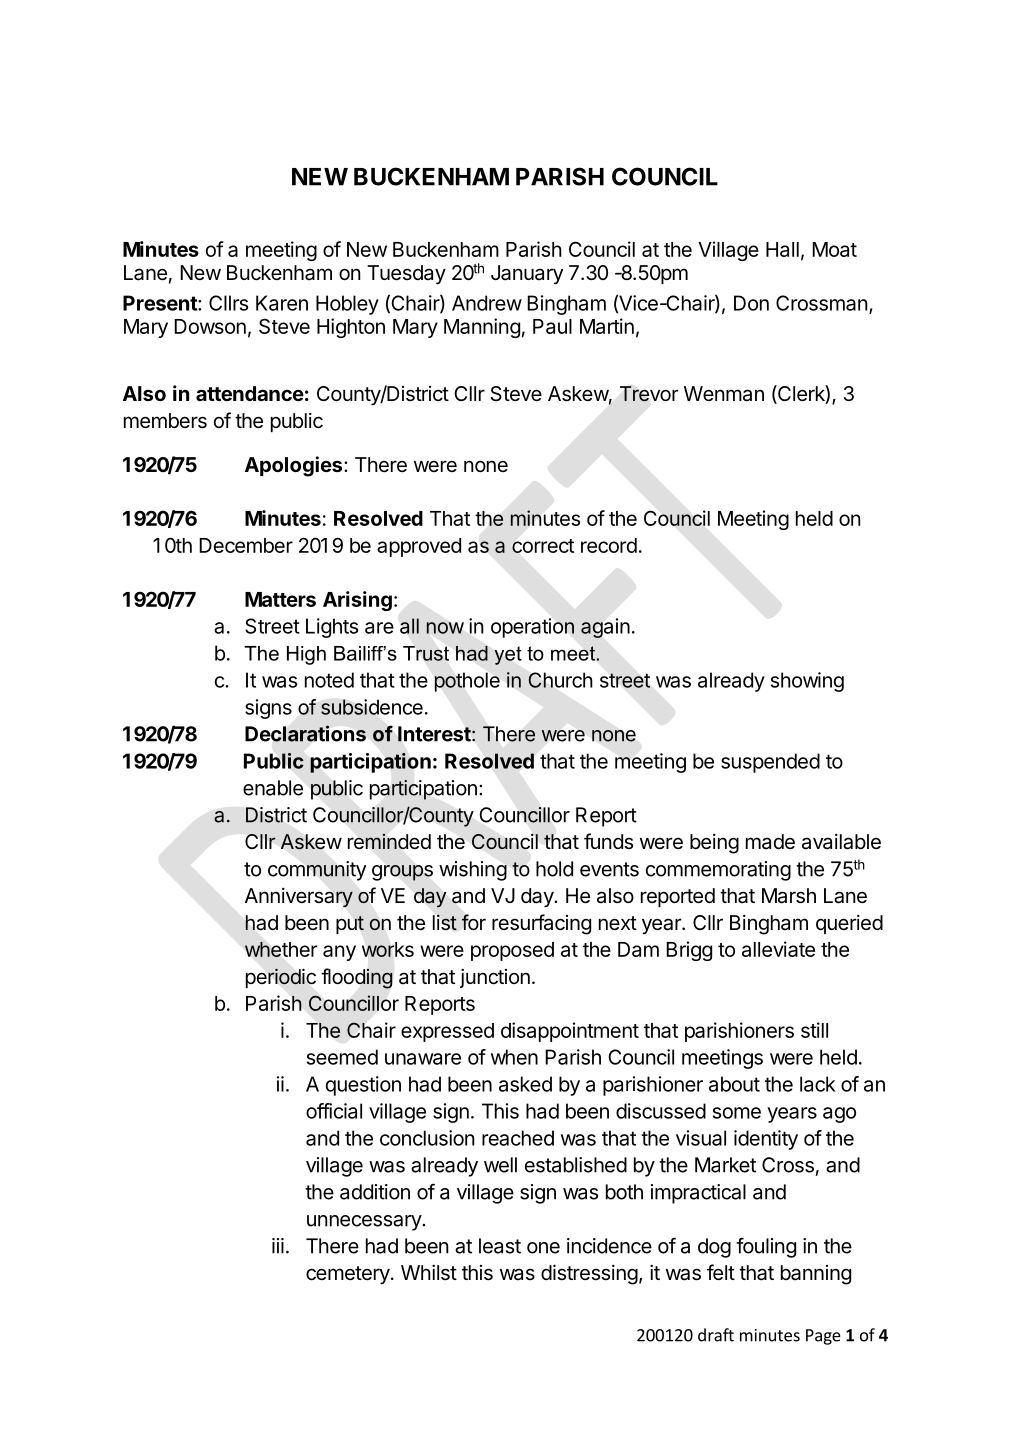  Describe the element at coordinates (751, 303) in the screenshot. I see `Don` at that location.
